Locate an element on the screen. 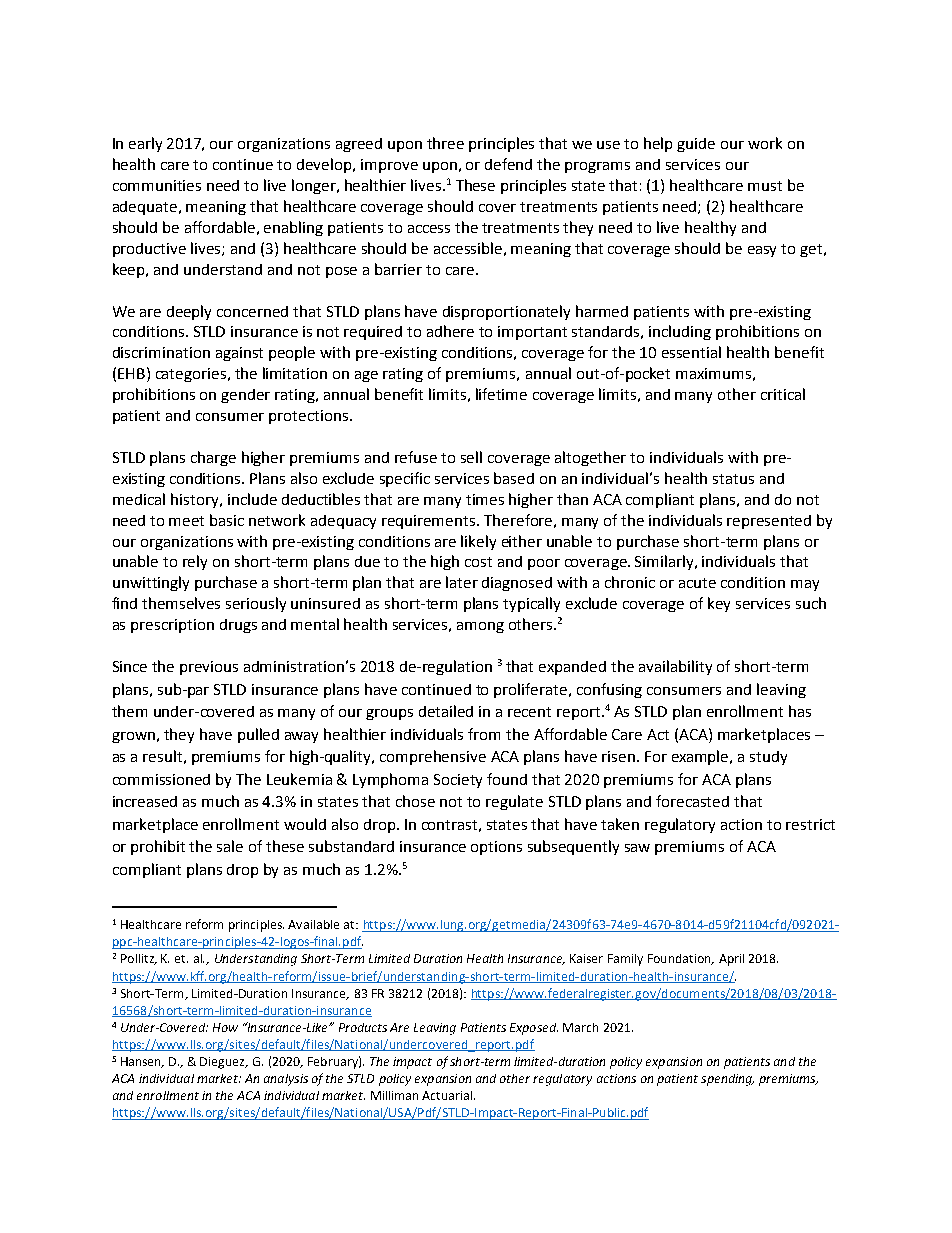 The width and height of the screenshot is (952, 1233). sell is located at coordinates (471, 457).
